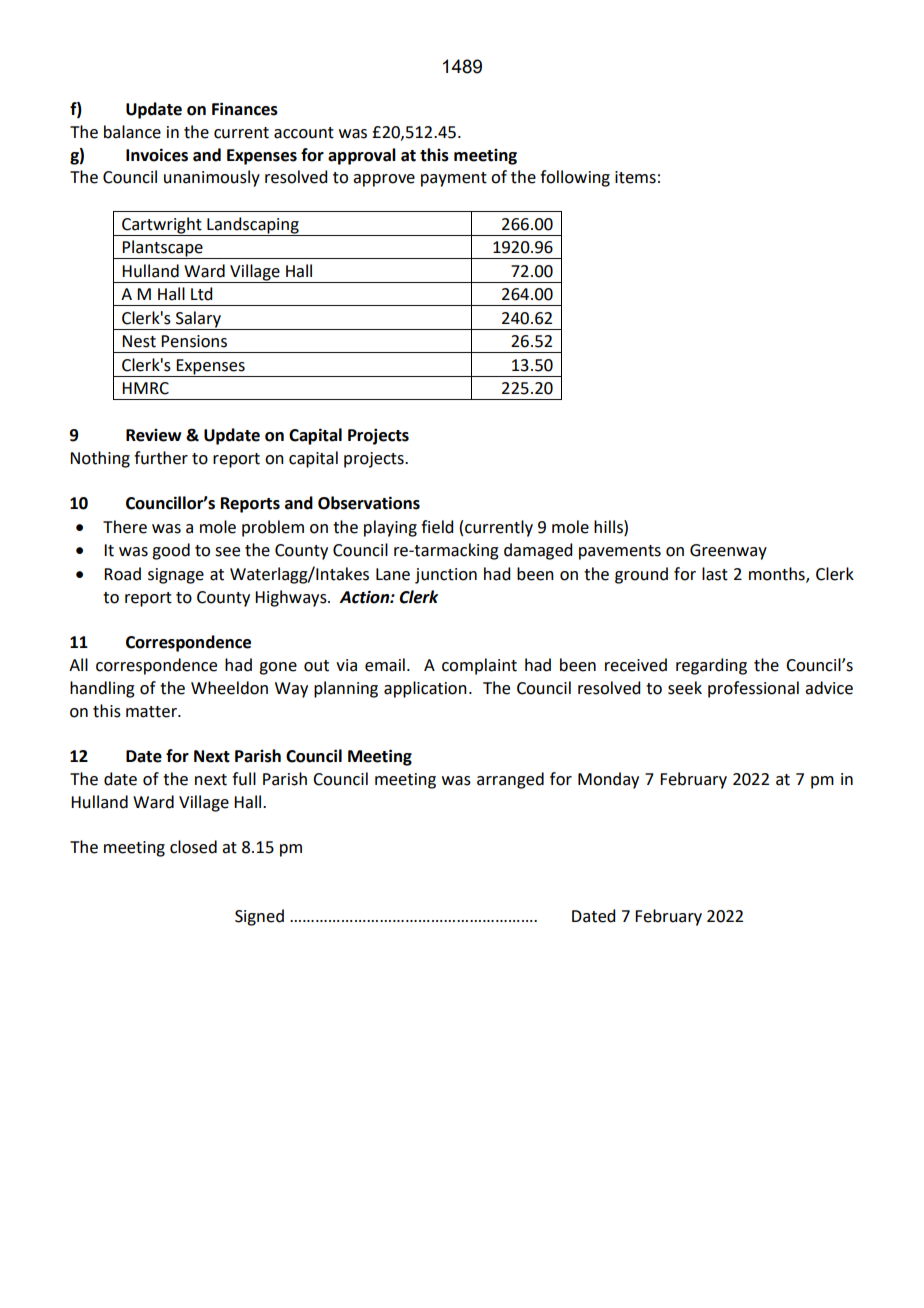 The width and height of the document is (924, 1308). Describe the element at coordinates (575, 178) in the document. I see `following` at that location.
